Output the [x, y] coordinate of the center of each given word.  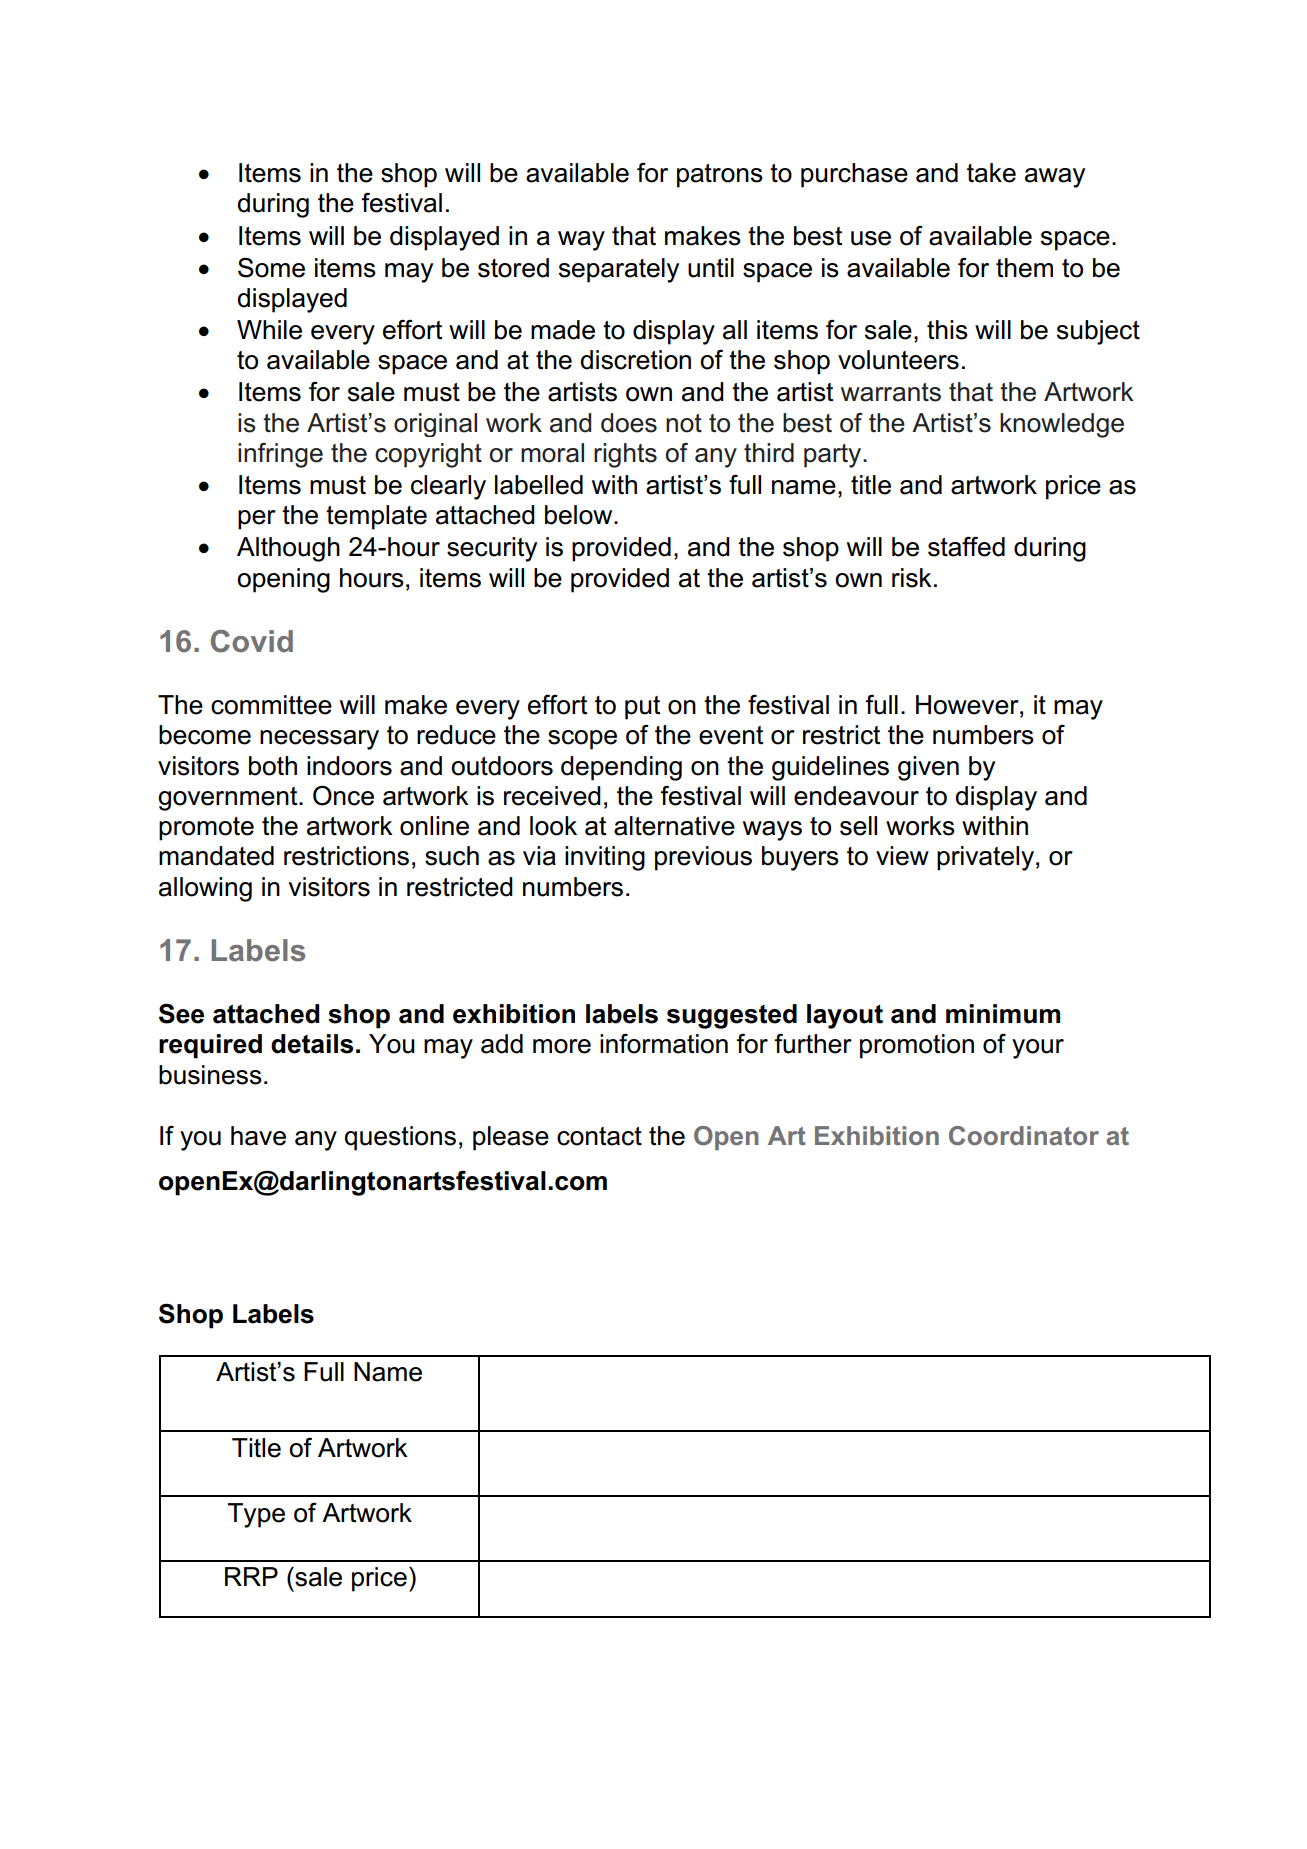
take [991, 173]
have [258, 1136]
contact [599, 1136]
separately [619, 270]
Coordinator [1024, 1135]
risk [912, 578]
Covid [252, 641]
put [642, 708]
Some [271, 267]
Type [256, 1515]
